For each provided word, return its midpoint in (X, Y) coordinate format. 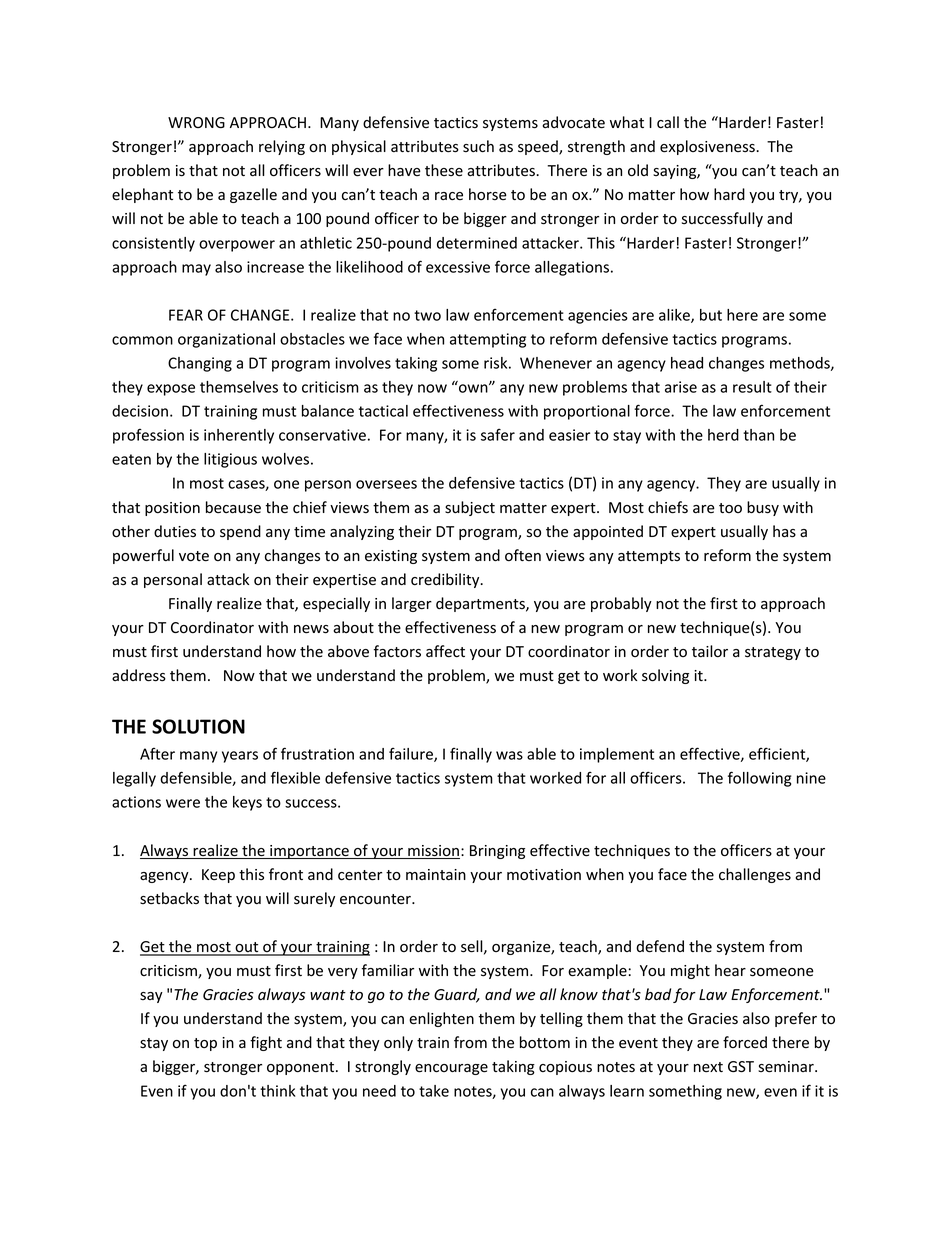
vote (194, 556)
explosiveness (708, 147)
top (205, 1044)
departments (481, 604)
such (478, 146)
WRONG (196, 122)
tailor (710, 651)
